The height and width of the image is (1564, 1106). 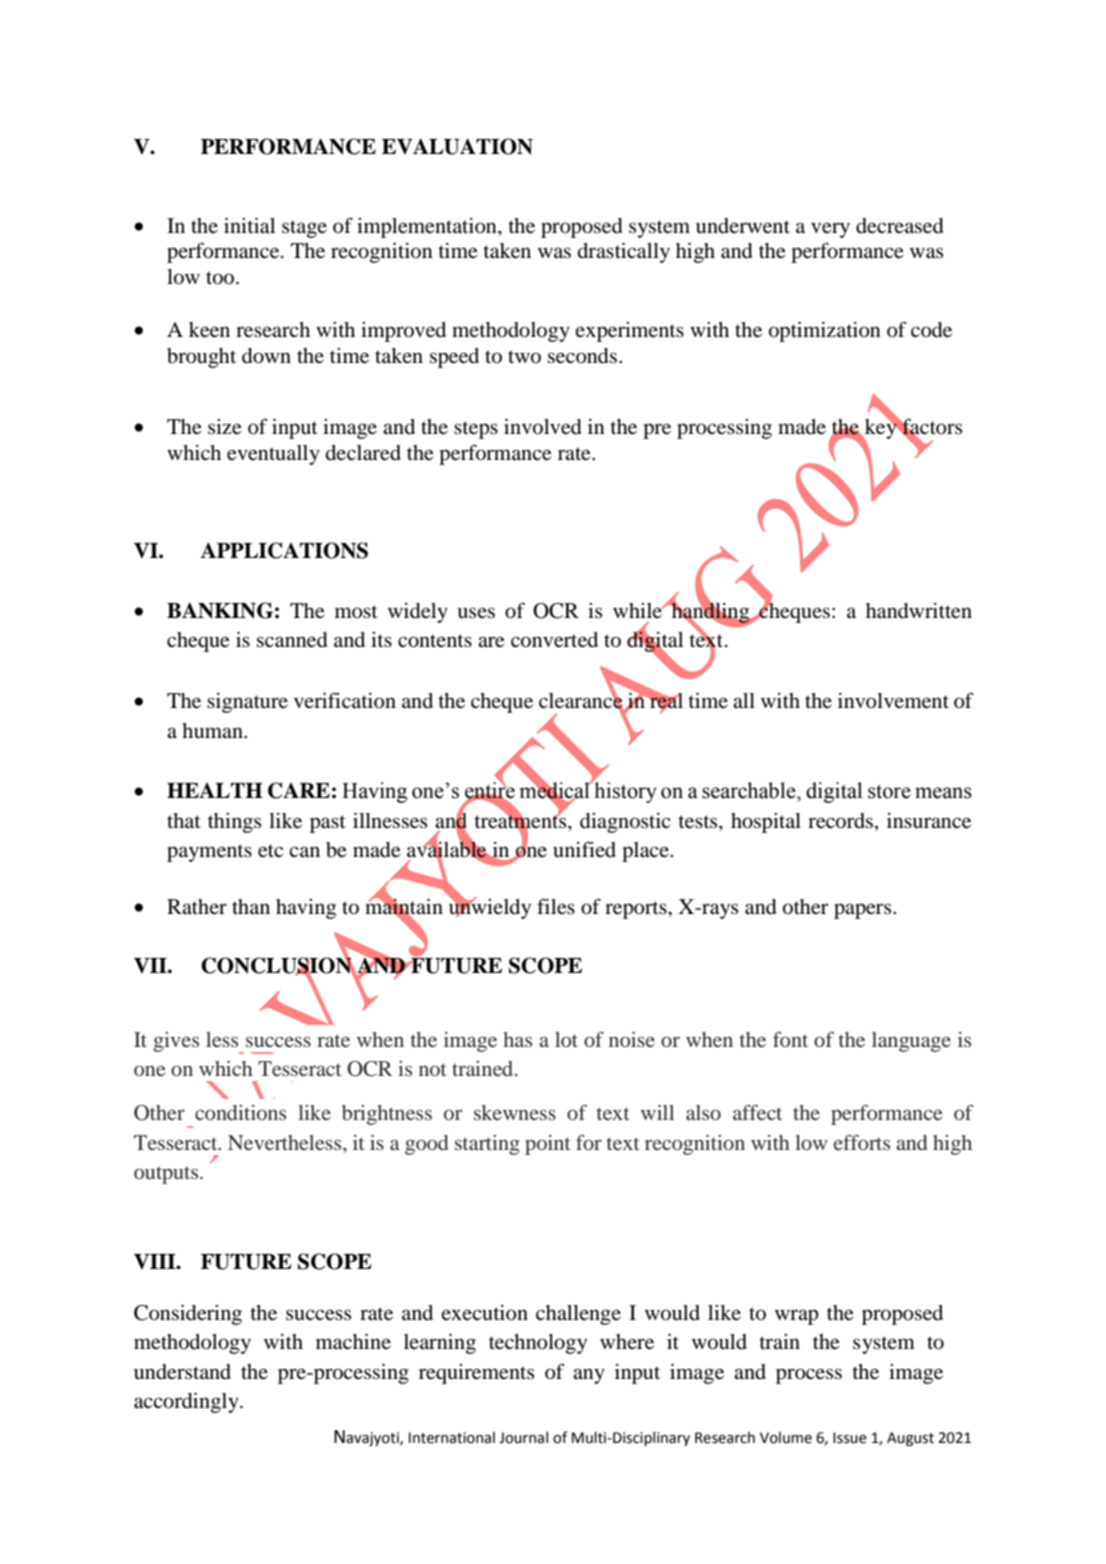 What do you see at coordinates (555, 790) in the image?
I see `medical` at bounding box center [555, 790].
